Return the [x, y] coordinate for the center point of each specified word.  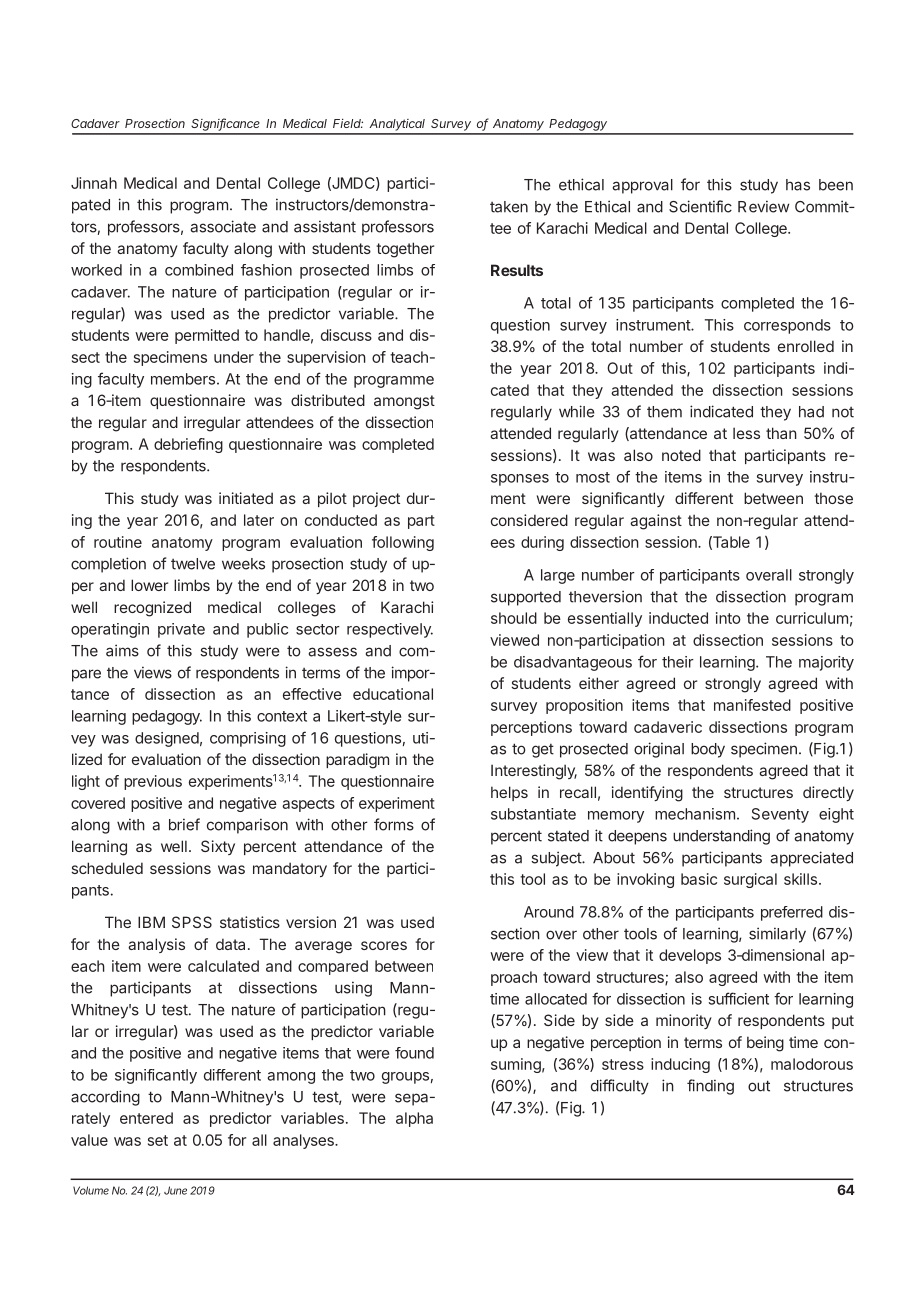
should [514, 618]
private [181, 630]
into [728, 618]
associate [223, 226]
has [798, 185]
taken [509, 207]
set [158, 1140]
